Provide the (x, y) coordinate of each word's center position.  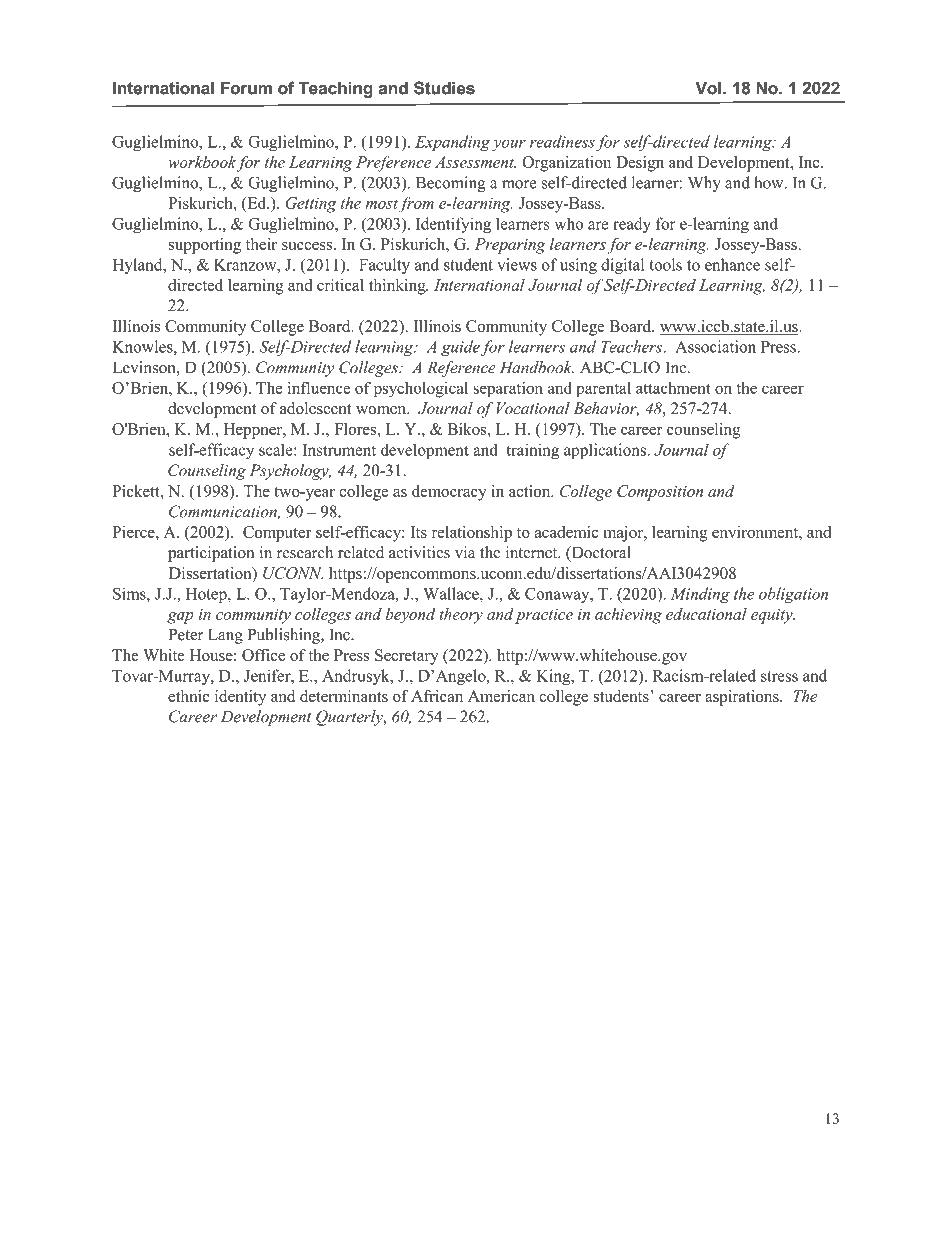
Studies (444, 88)
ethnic (189, 696)
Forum (246, 88)
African (437, 696)
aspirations (743, 698)
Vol (708, 88)
